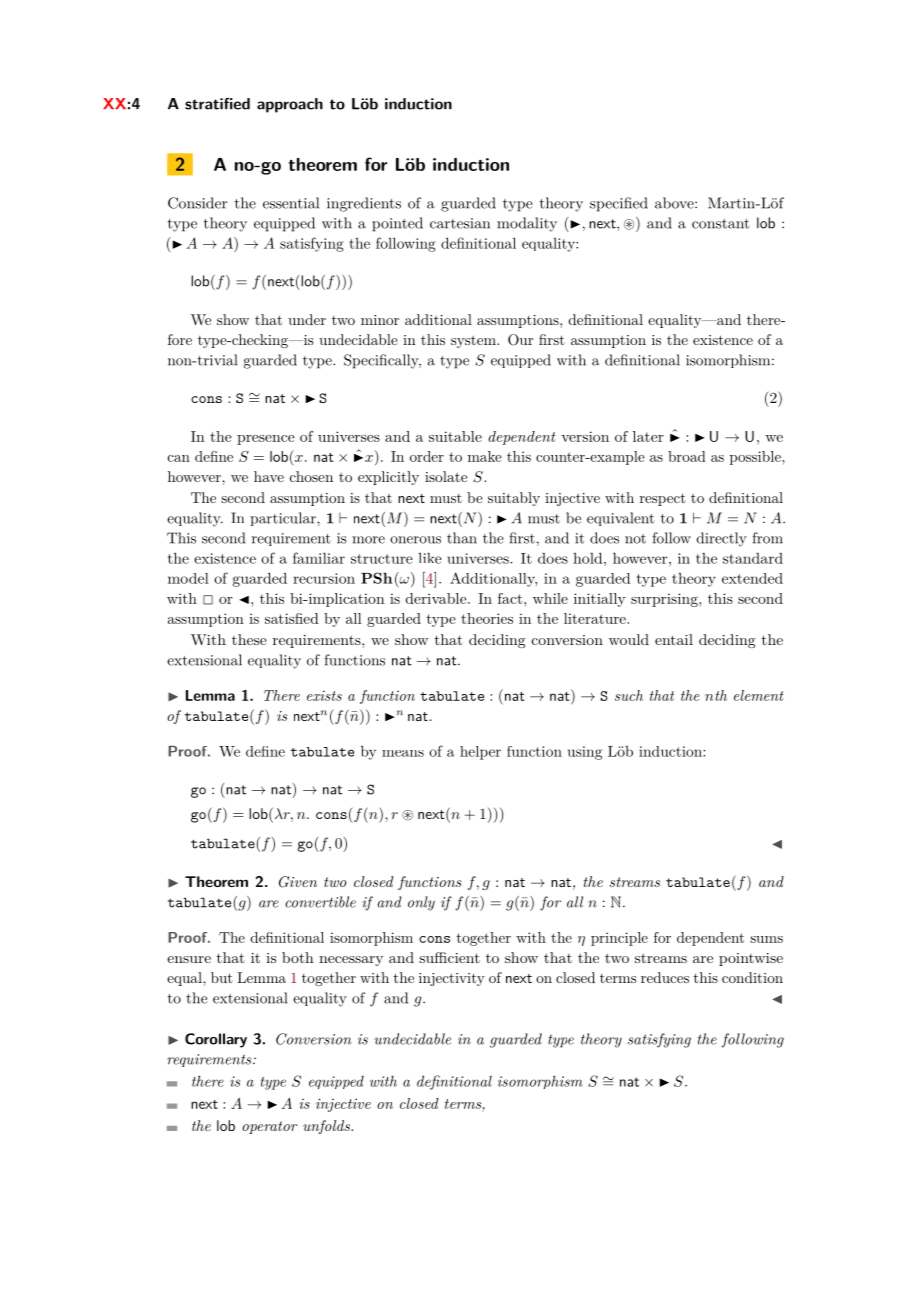 The width and height of the screenshot is (924, 1308). Describe the element at coordinates (665, 977) in the screenshot. I see `reduces` at that location.
